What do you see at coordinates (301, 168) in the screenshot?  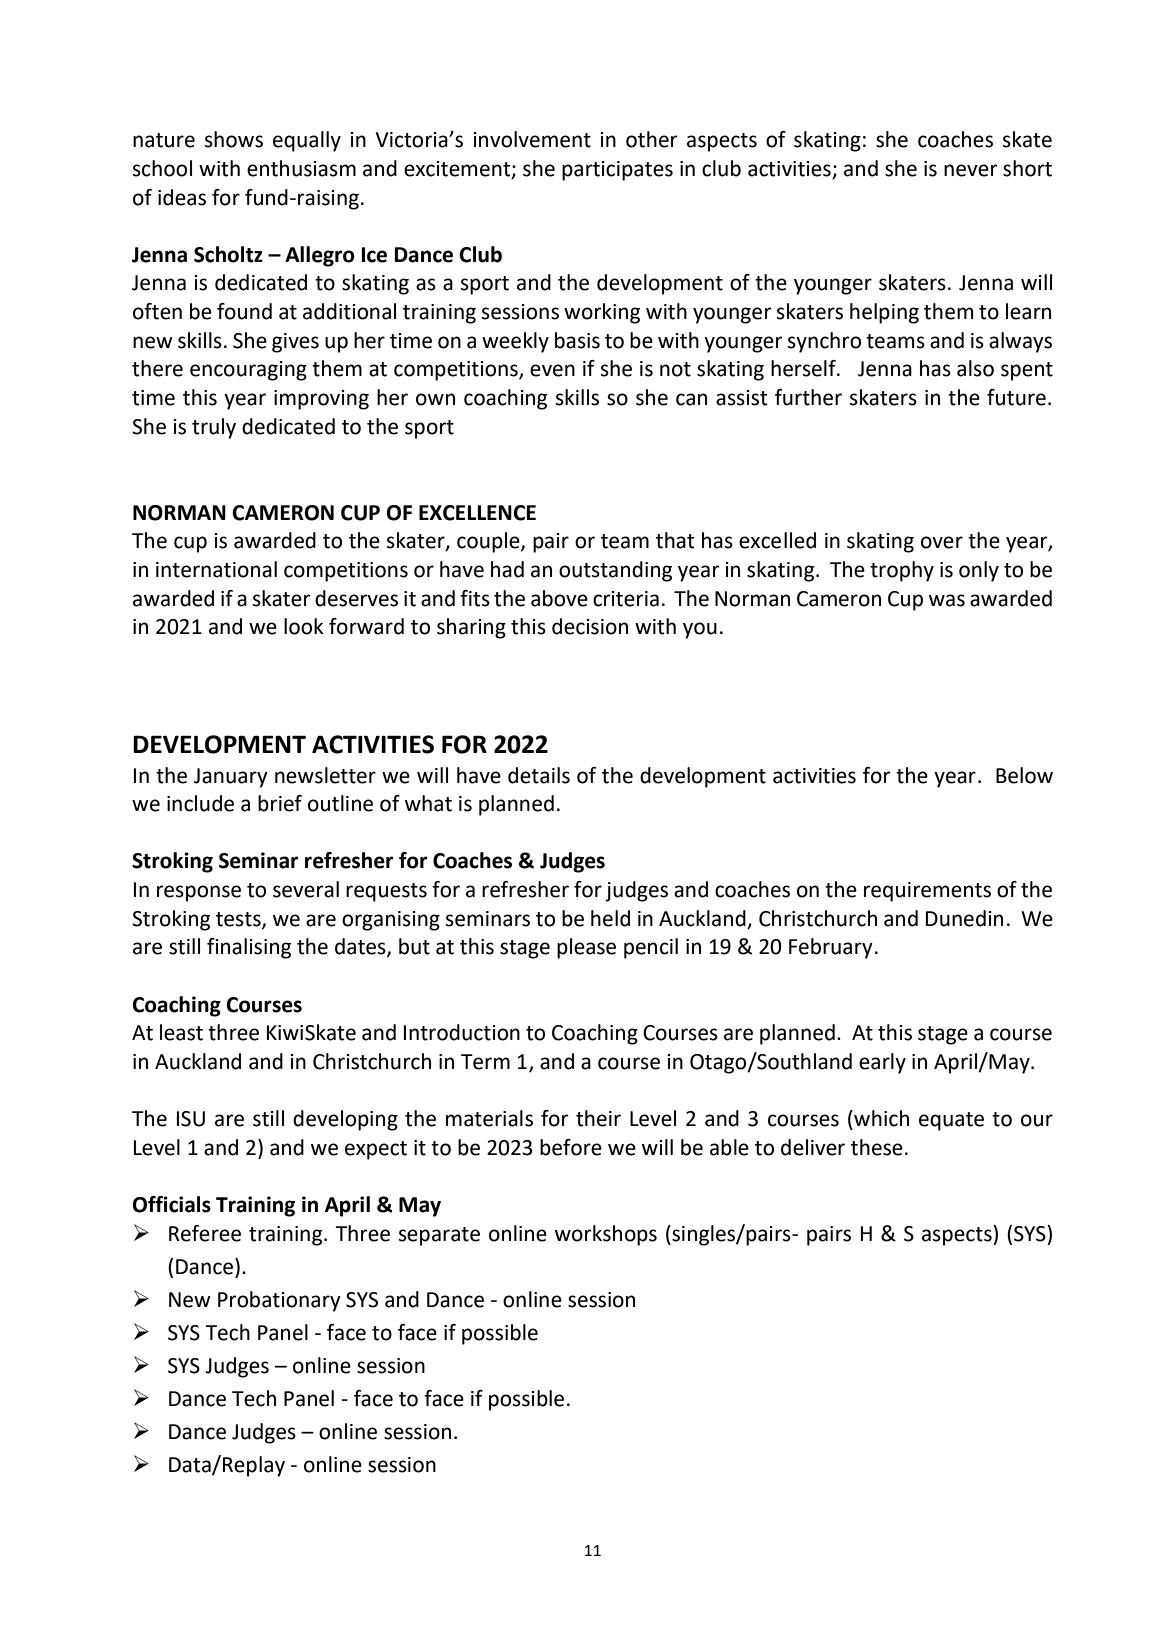 I see `enthusiasm` at bounding box center [301, 168].
